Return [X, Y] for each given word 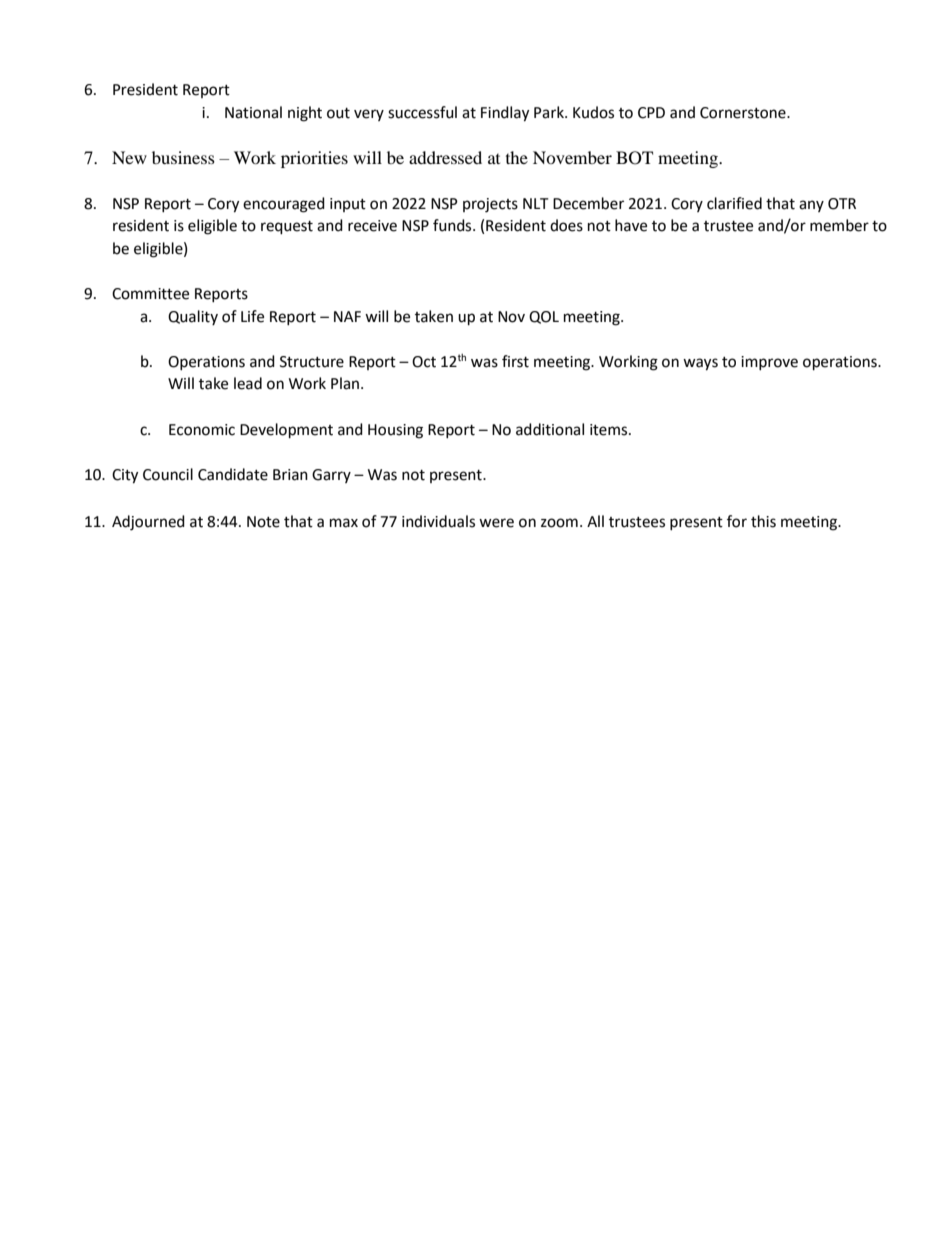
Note [263, 522]
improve [769, 363]
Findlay [505, 114]
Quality [193, 317]
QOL [544, 317]
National [253, 112]
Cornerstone [744, 113]
